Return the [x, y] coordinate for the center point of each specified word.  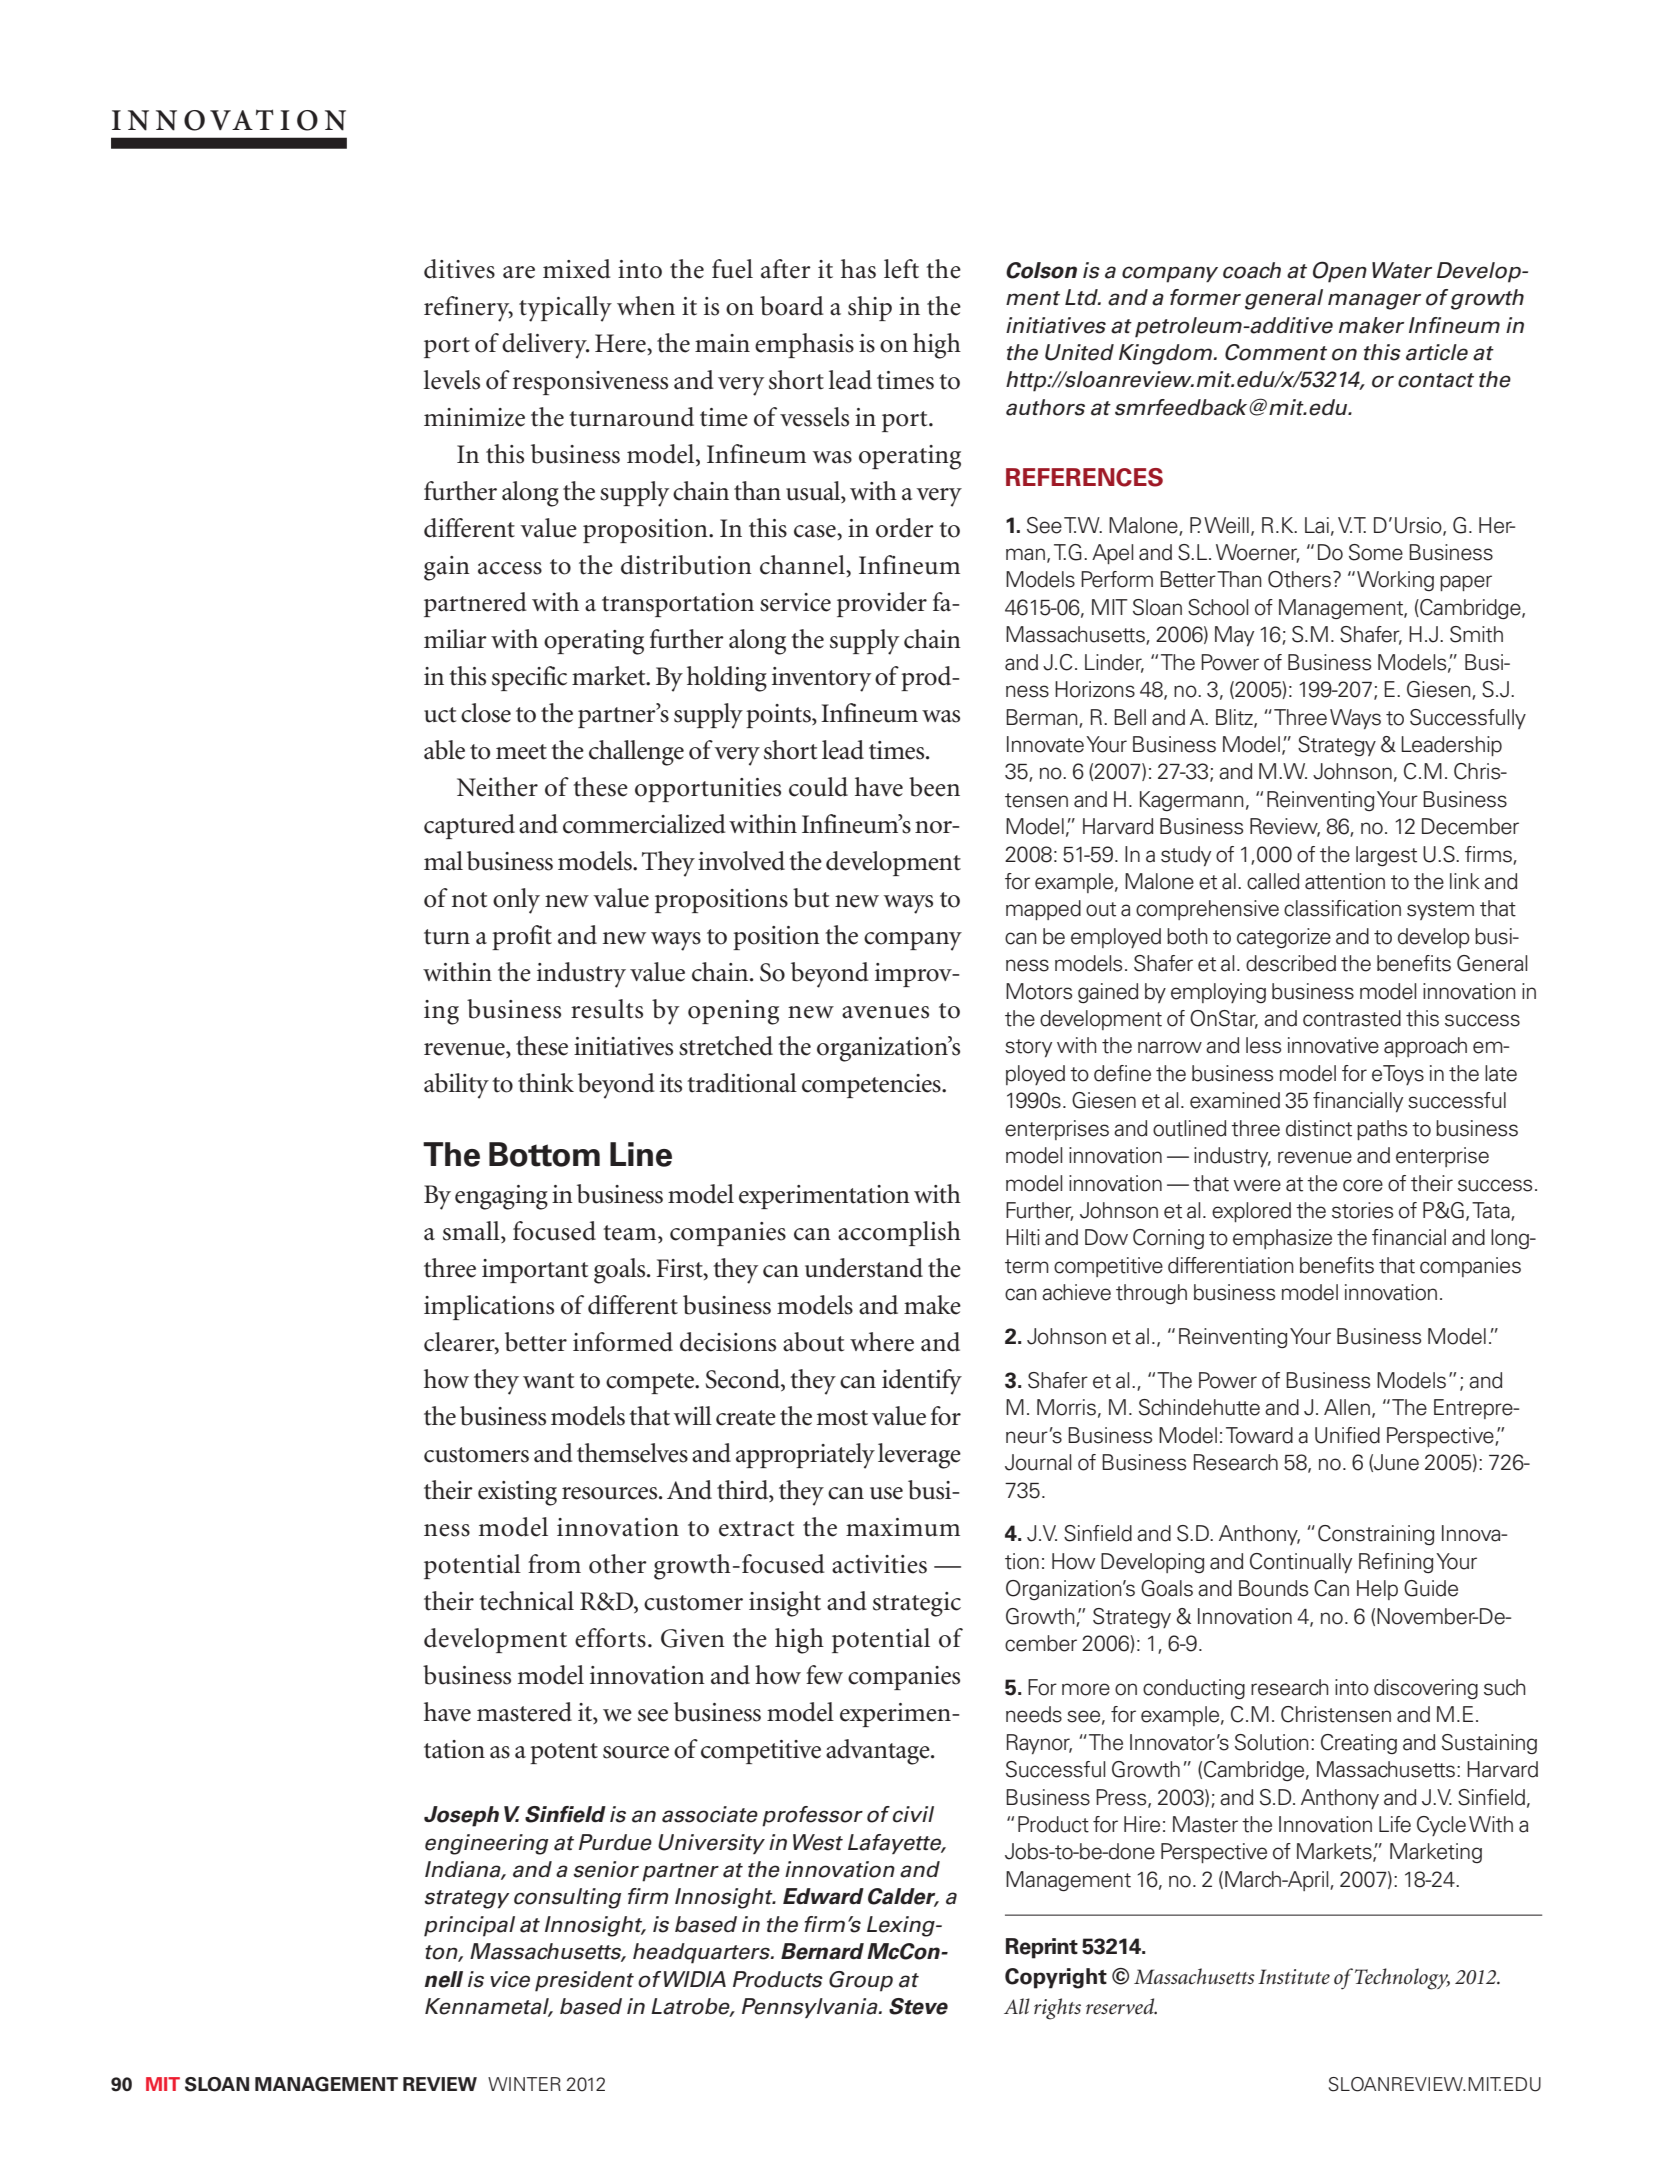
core [1363, 1185]
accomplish [899, 1233]
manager [1374, 301]
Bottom [544, 1154]
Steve [918, 2006]
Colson [1041, 270]
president [584, 1981]
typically [565, 309]
